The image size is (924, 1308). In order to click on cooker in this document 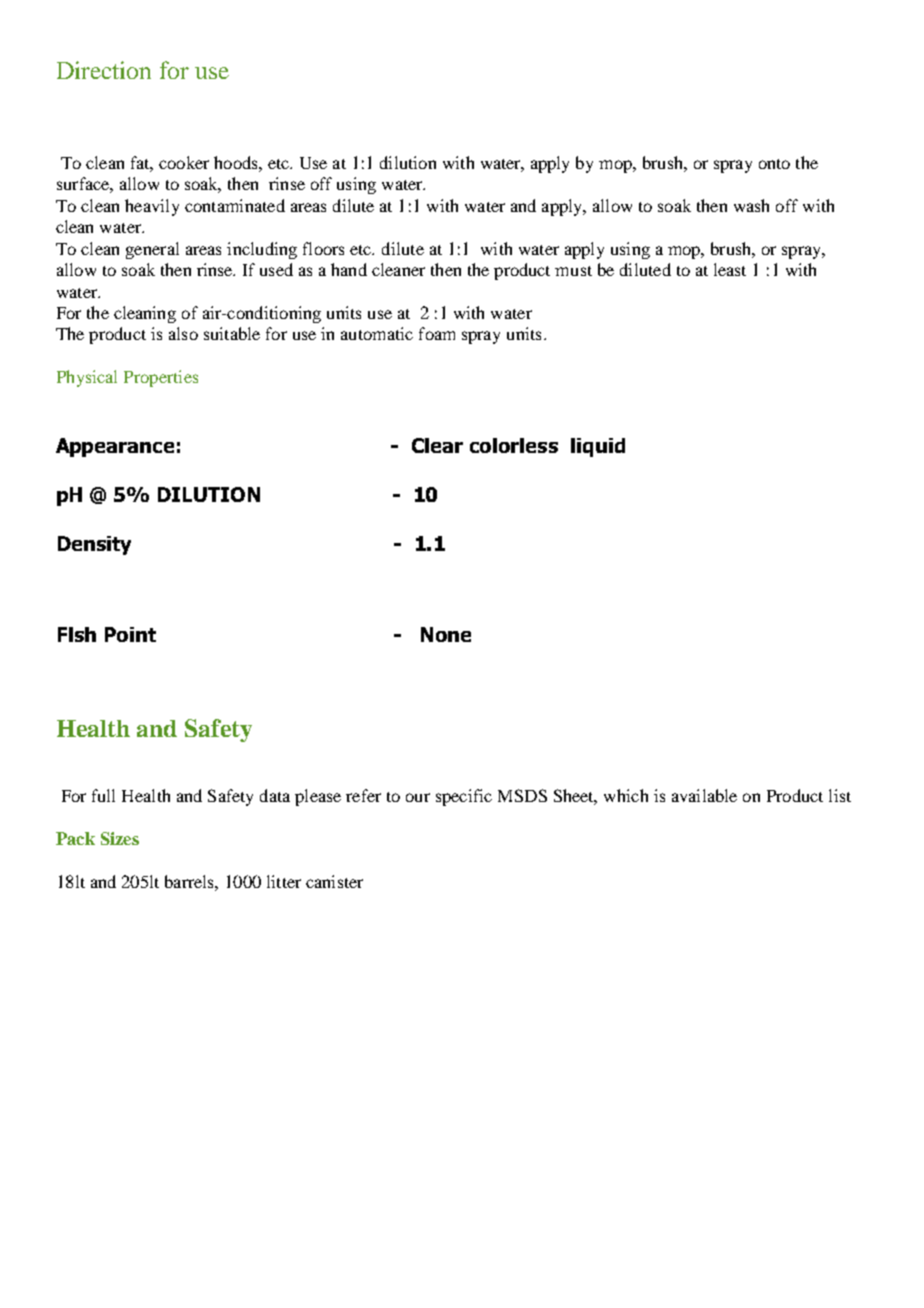, I will do `click(184, 162)`.
